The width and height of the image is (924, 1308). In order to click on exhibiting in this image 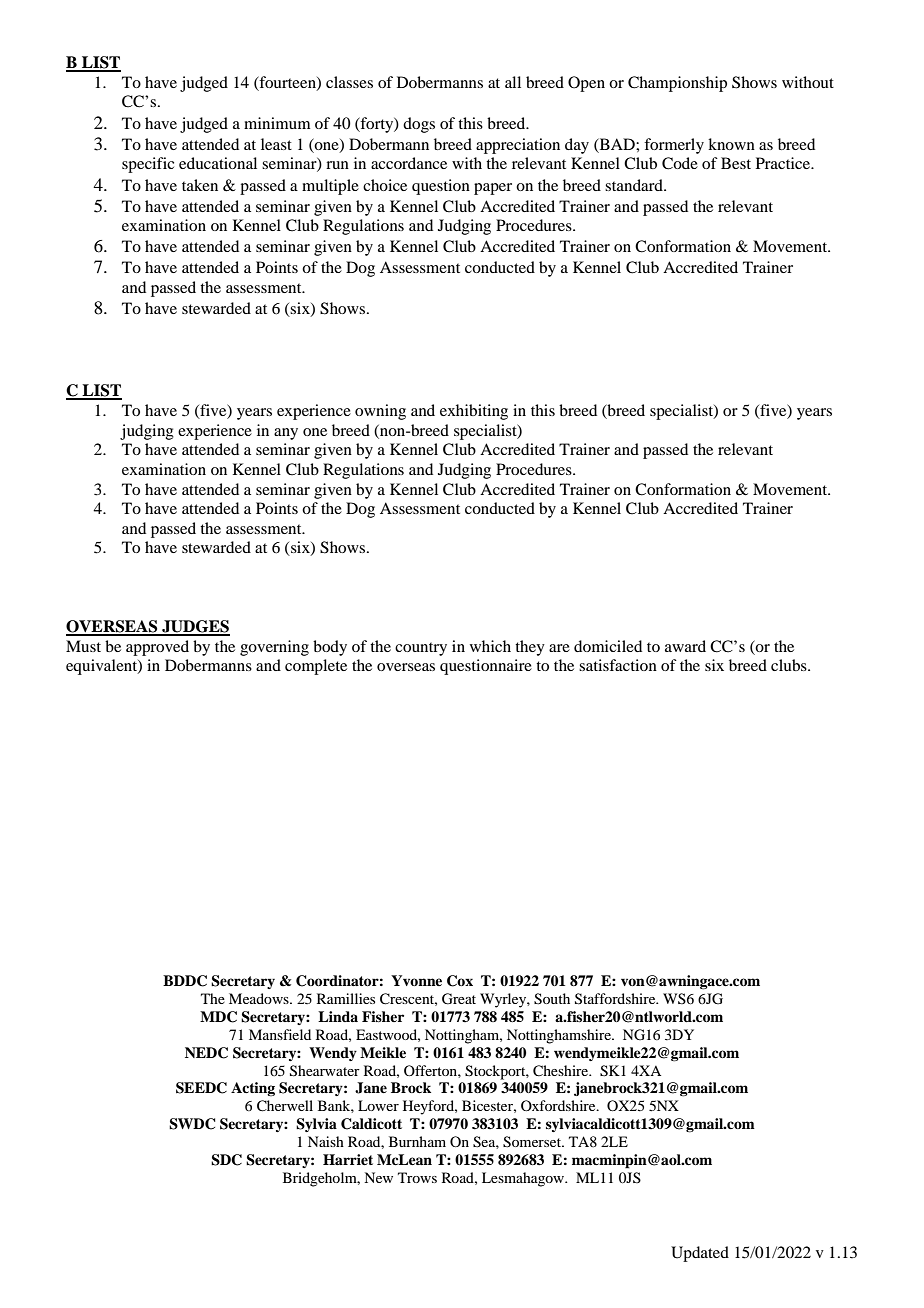, I will do `click(474, 412)`.
